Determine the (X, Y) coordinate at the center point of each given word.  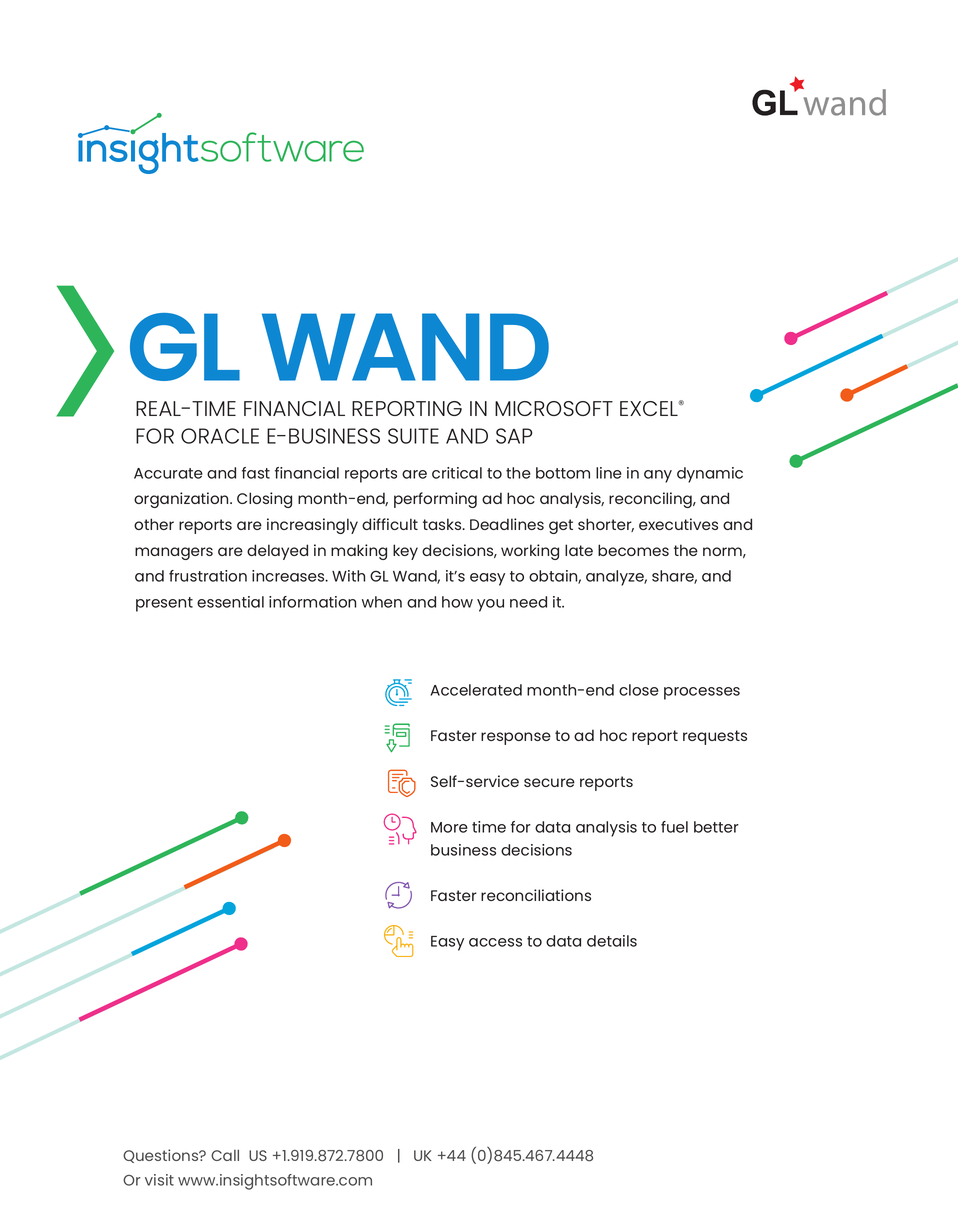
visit (159, 1180)
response (516, 738)
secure (549, 782)
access (495, 942)
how (457, 602)
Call (225, 1155)
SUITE (413, 436)
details (612, 941)
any (658, 476)
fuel (674, 827)
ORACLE (220, 436)
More (449, 827)
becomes (633, 550)
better (716, 827)
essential (230, 602)
